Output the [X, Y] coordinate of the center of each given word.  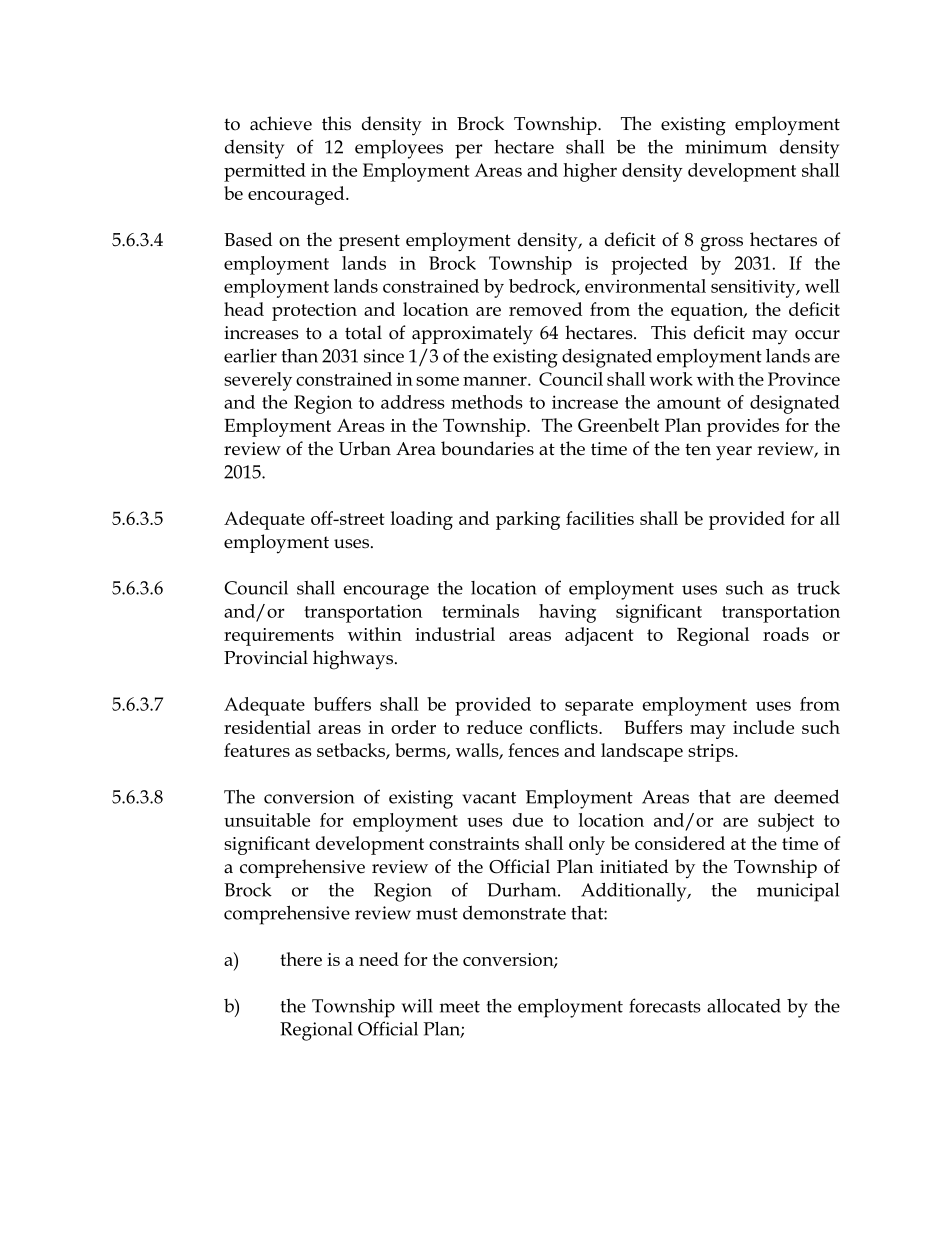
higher [590, 172]
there [301, 959]
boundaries [487, 448]
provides [743, 427]
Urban [365, 448]
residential [267, 727]
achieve [281, 123]
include [763, 727]
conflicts [565, 727]
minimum [726, 147]
